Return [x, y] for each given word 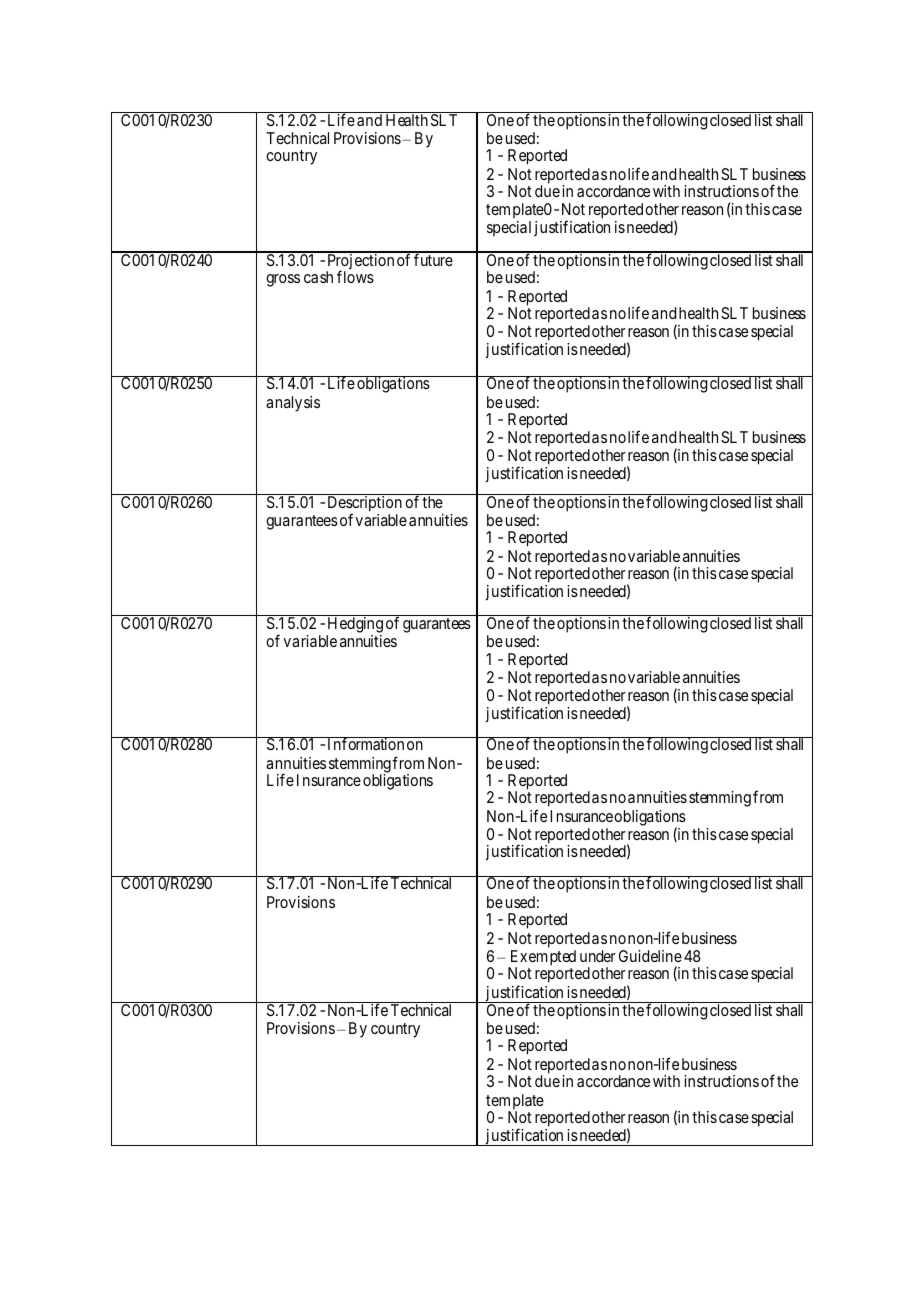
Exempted [542, 959]
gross [283, 280]
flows [355, 276]
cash [318, 277]
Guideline [650, 956]
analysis [293, 404]
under [598, 956]
